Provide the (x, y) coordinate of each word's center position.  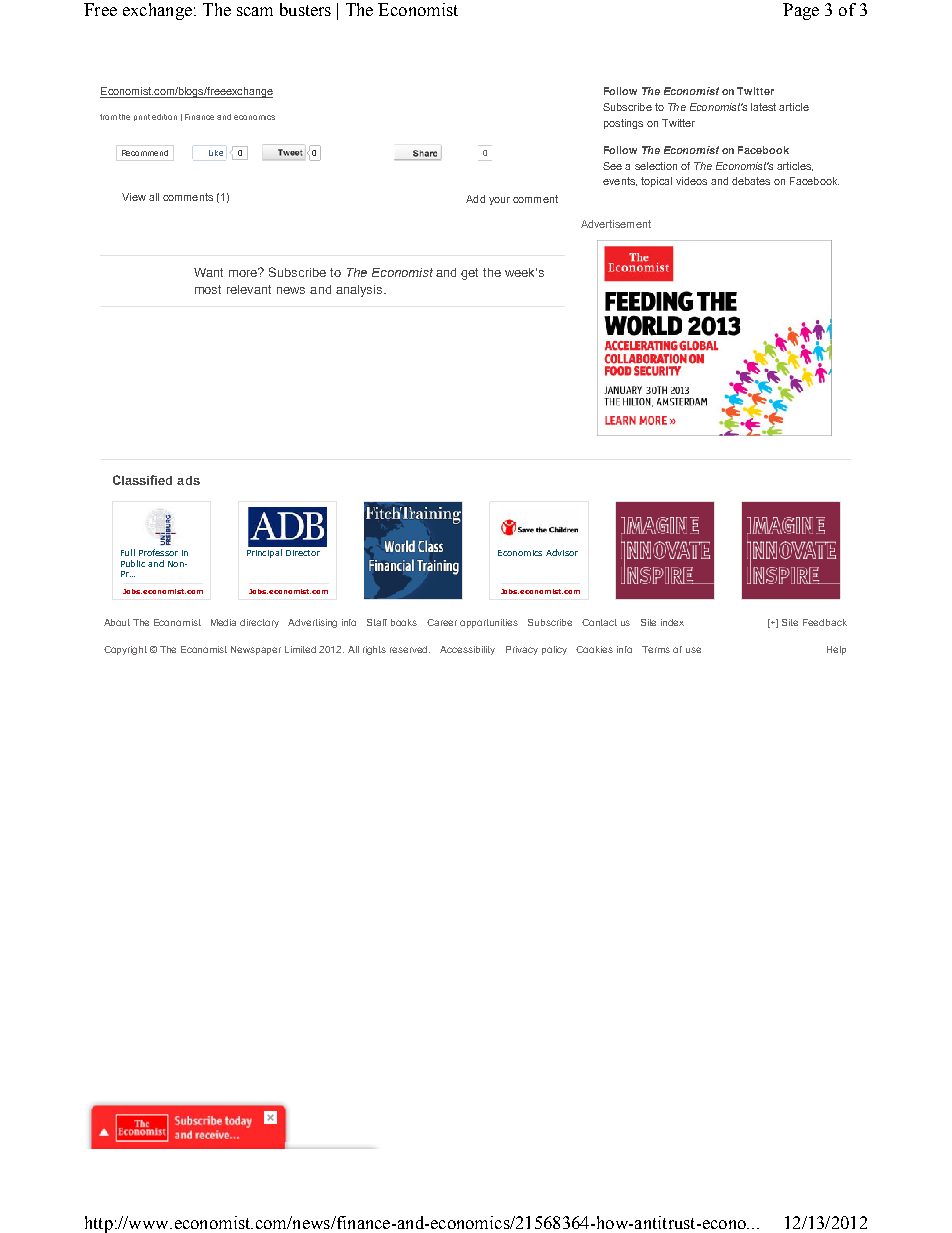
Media (223, 622)
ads (188, 480)
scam (255, 11)
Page (801, 11)
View (134, 197)
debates (751, 181)
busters (305, 9)
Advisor (562, 552)
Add (475, 199)
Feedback (825, 622)
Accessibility (467, 650)
